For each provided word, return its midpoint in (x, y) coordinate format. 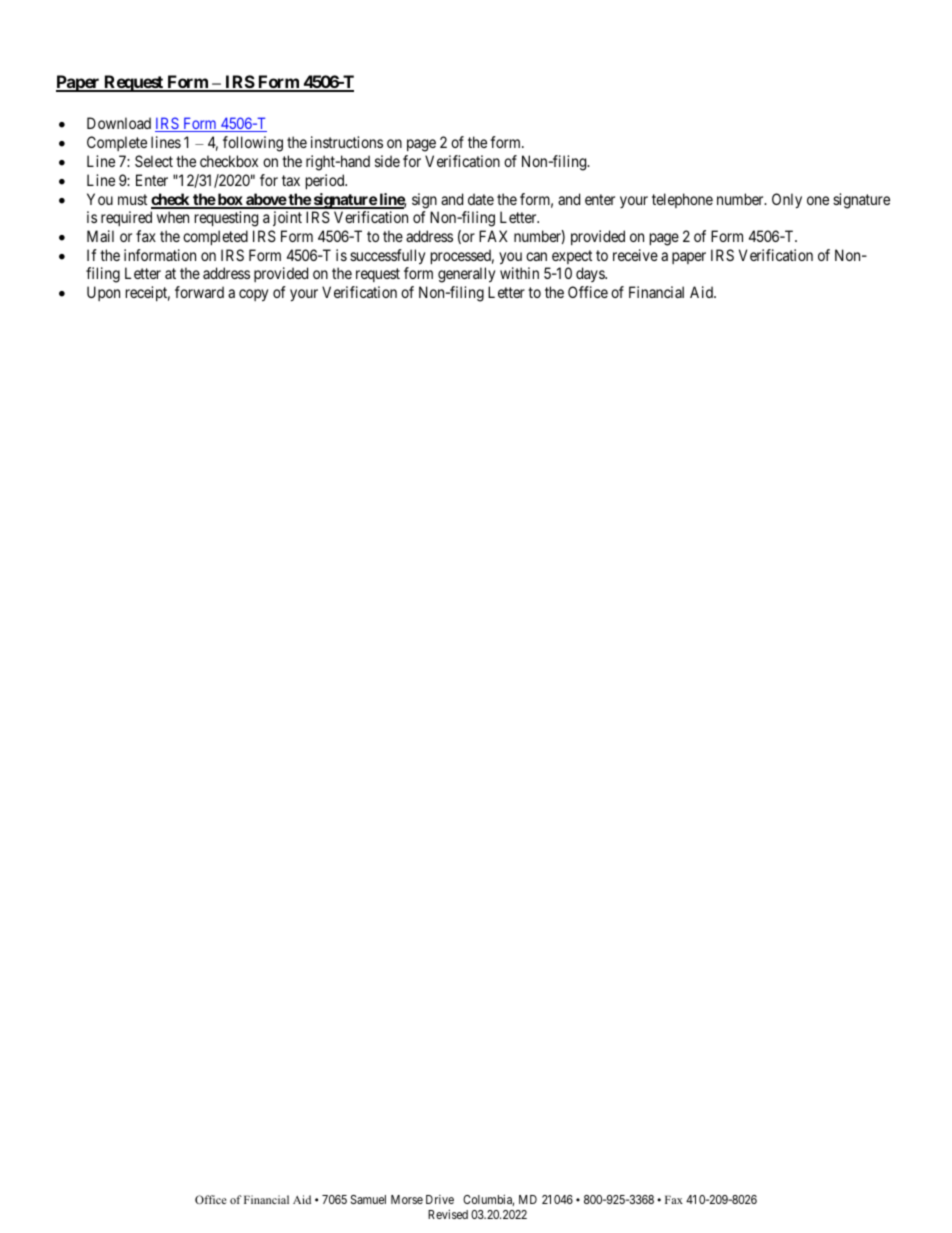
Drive (440, 1199)
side (387, 161)
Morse (407, 1199)
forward (199, 292)
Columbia (488, 1200)
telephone (682, 200)
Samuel (368, 1199)
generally (466, 275)
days (591, 274)
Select (154, 161)
